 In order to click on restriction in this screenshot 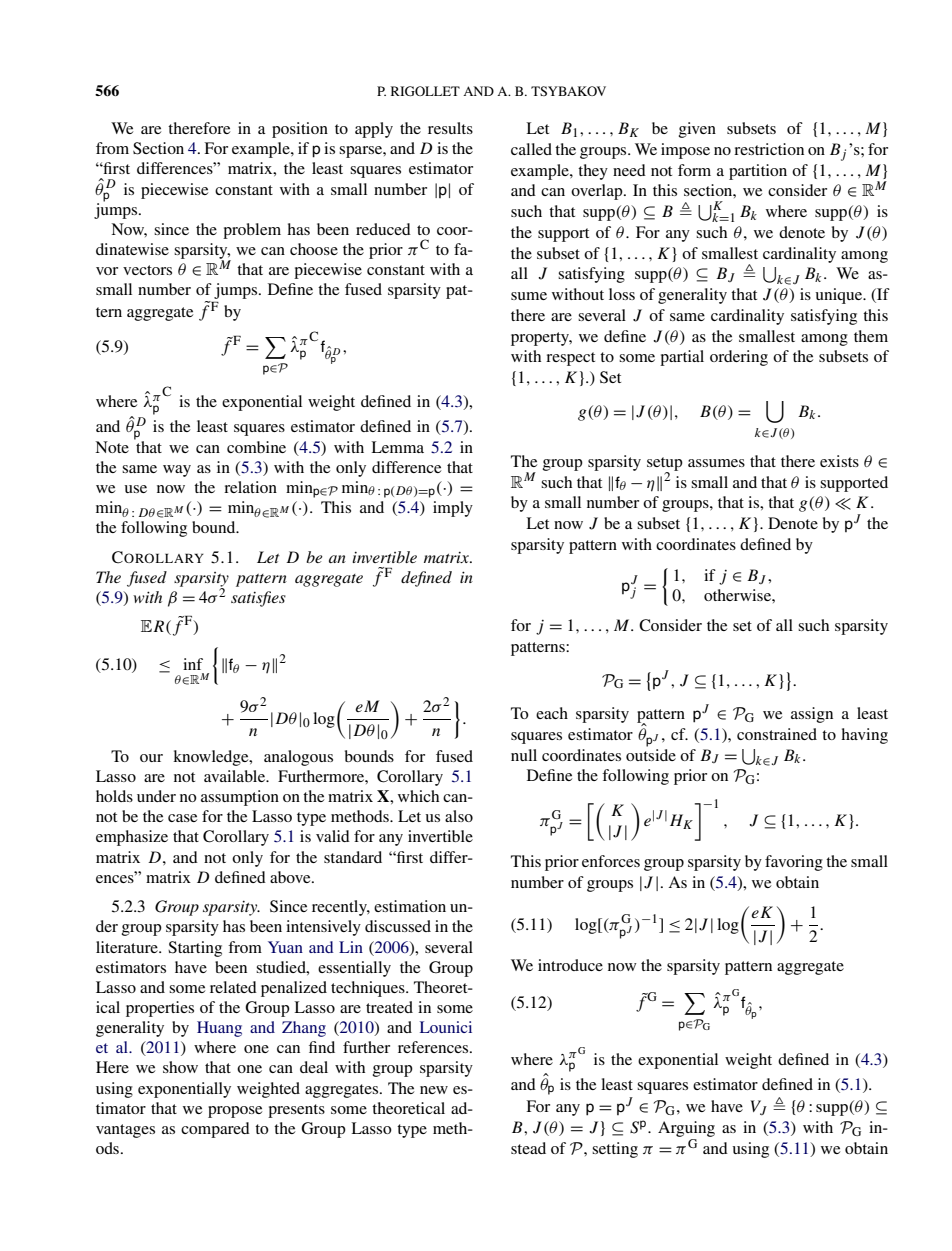, I will do `click(769, 149)`.
